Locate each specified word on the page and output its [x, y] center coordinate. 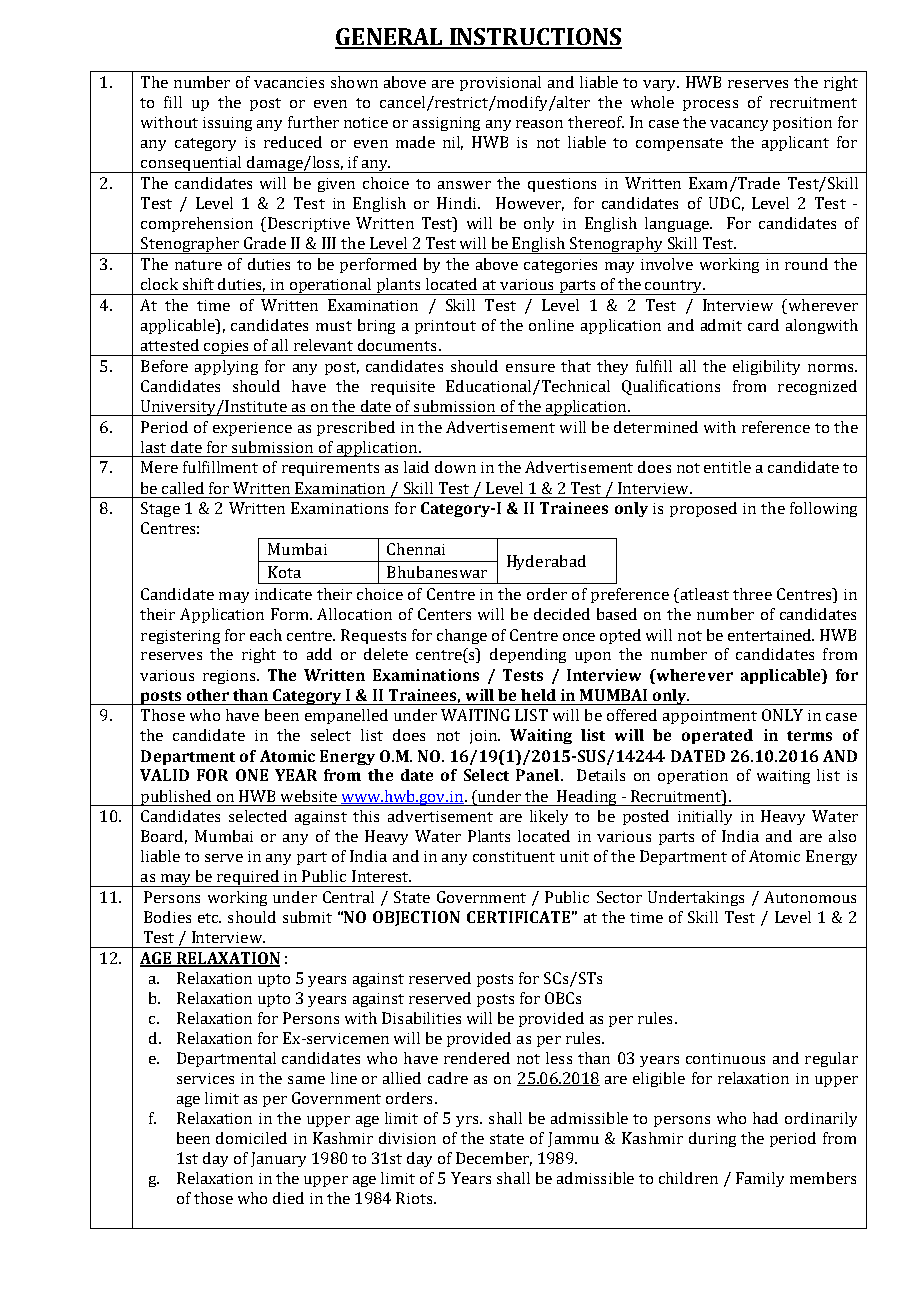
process [710, 105]
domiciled [251, 1138]
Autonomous [810, 897]
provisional [500, 83]
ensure [530, 368]
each [266, 635]
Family [760, 1179]
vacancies [289, 82]
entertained [771, 635]
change [462, 636]
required [248, 878]
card [763, 325]
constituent [514, 856]
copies [226, 348]
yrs [469, 1121]
